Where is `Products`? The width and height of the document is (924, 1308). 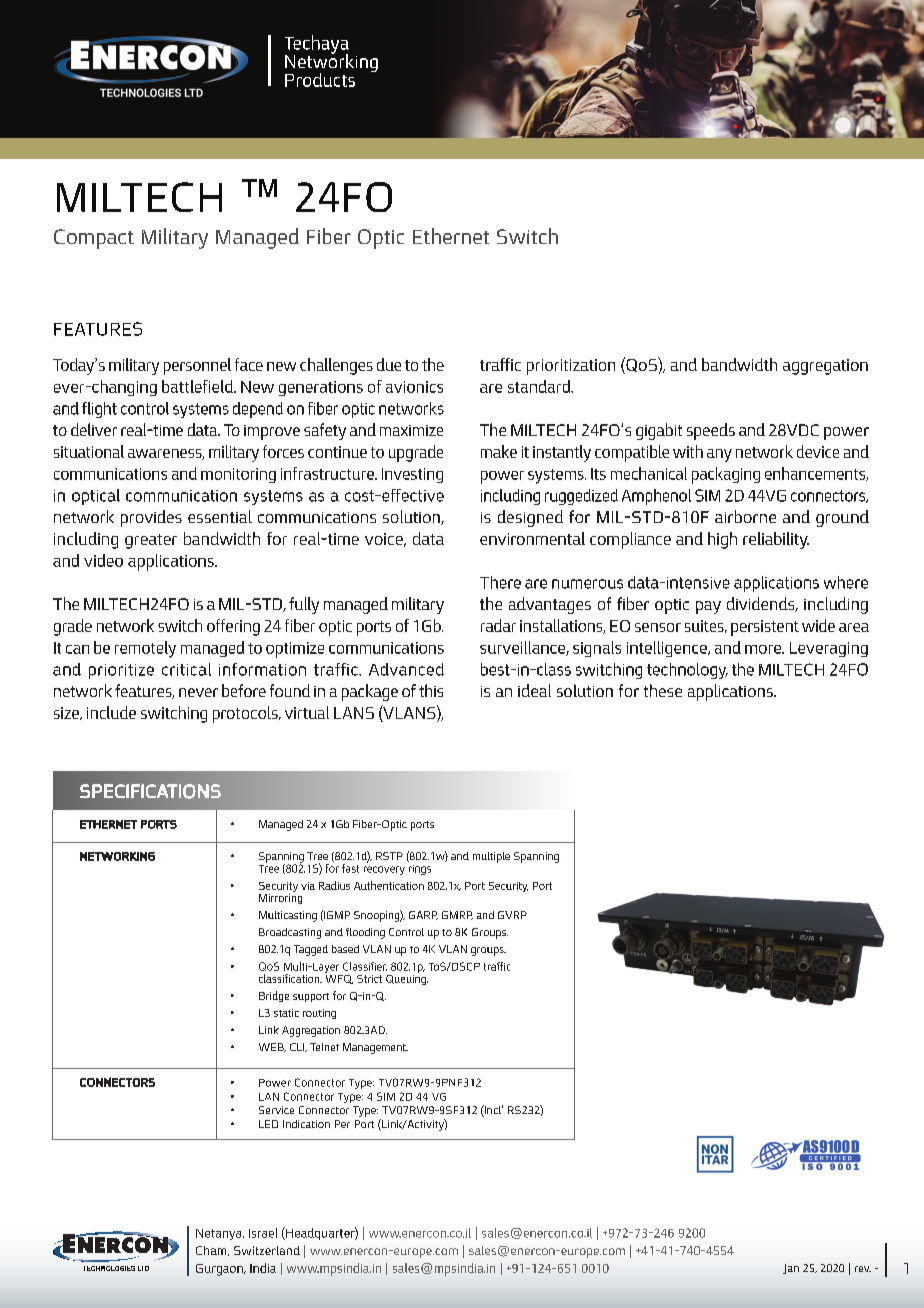
Products is located at coordinates (320, 80).
